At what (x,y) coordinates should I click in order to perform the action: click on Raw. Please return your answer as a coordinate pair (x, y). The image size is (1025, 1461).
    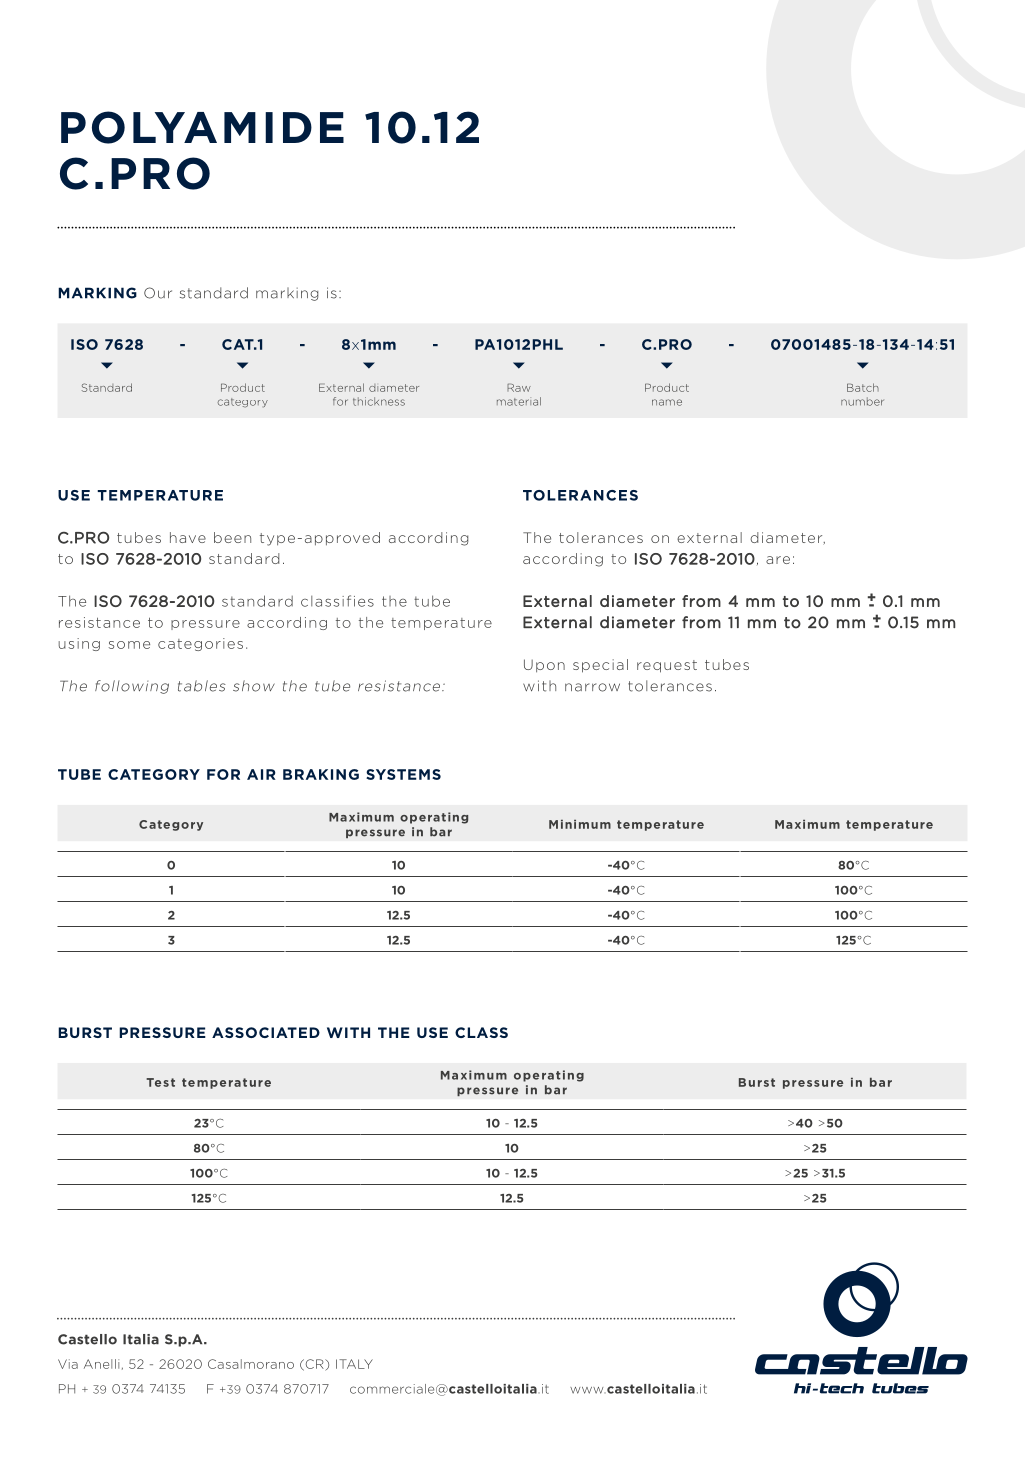
    Looking at the image, I should click on (519, 387).
